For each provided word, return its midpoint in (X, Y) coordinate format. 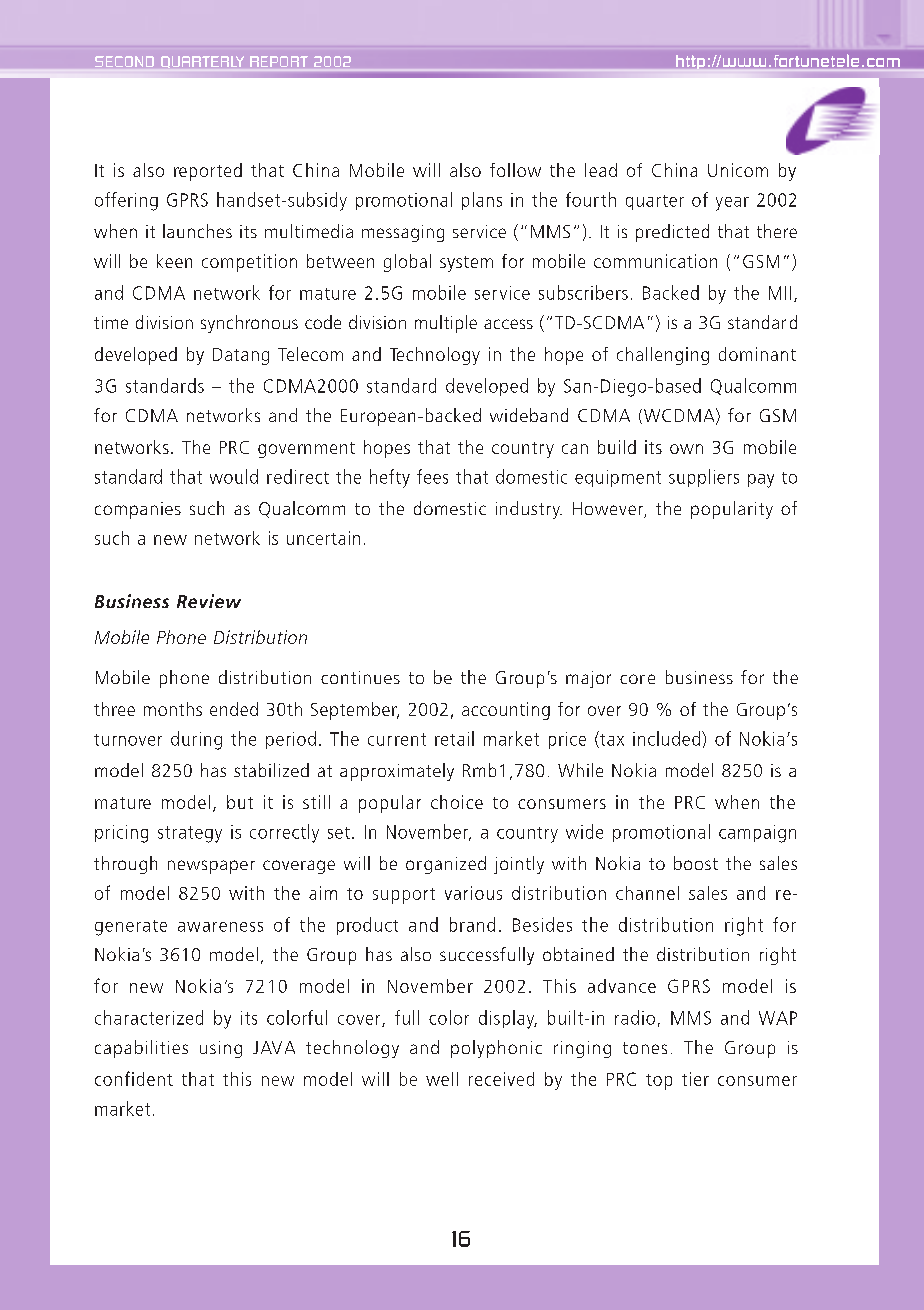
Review (209, 601)
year (732, 204)
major (588, 679)
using (221, 1049)
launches (197, 231)
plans (482, 201)
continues (360, 677)
